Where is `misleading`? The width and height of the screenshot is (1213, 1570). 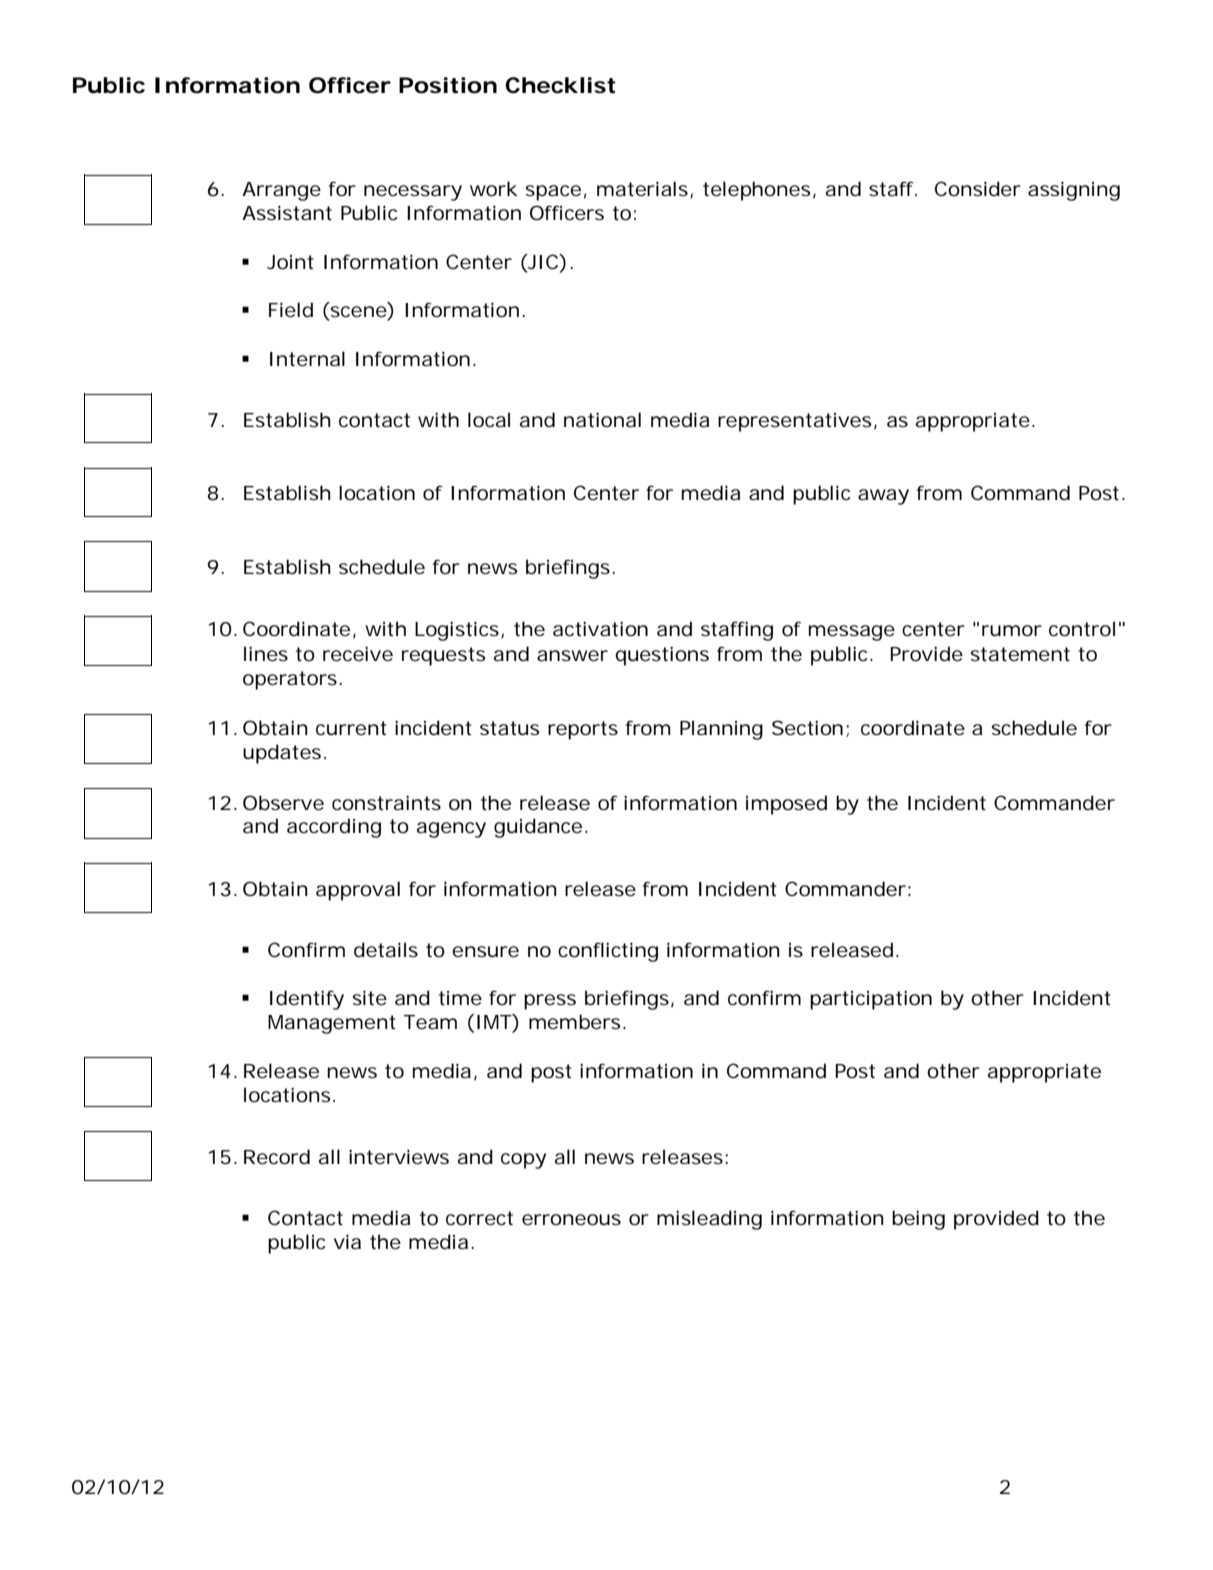 misleading is located at coordinates (709, 1220).
